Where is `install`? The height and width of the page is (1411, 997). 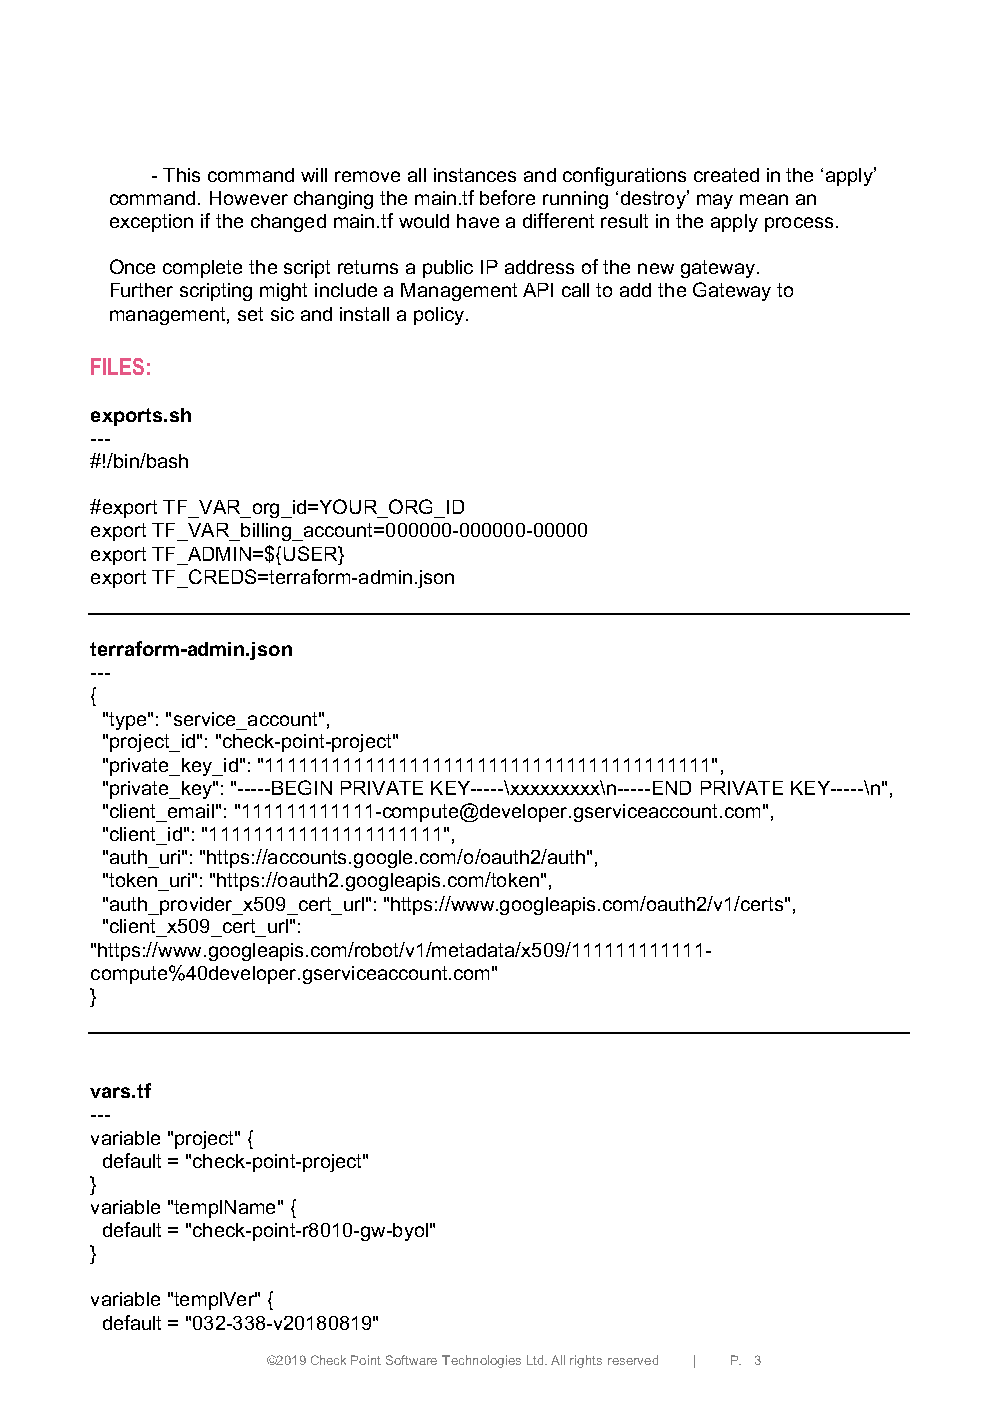 install is located at coordinates (364, 314).
